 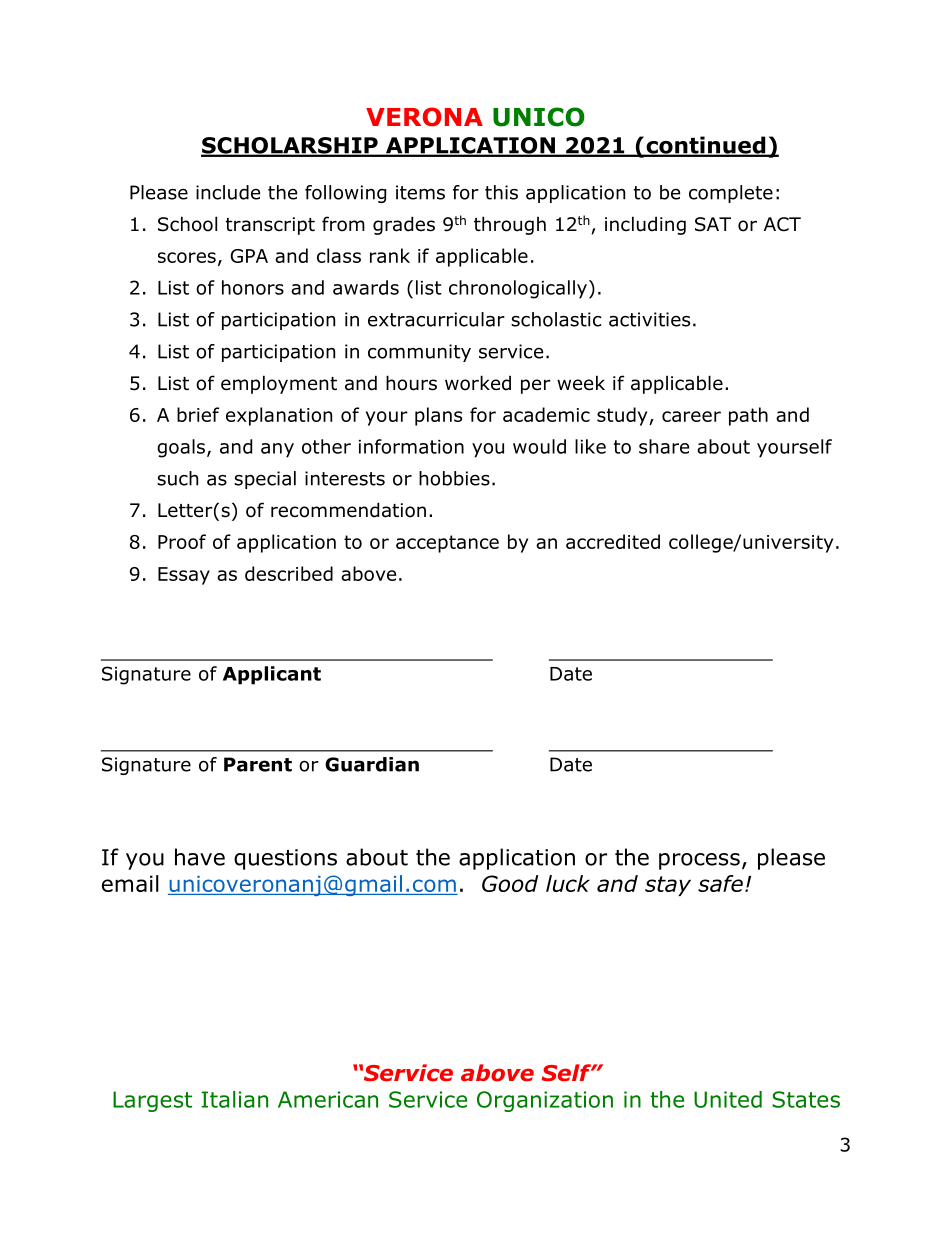 I want to click on hobbies, so click(x=454, y=478).
